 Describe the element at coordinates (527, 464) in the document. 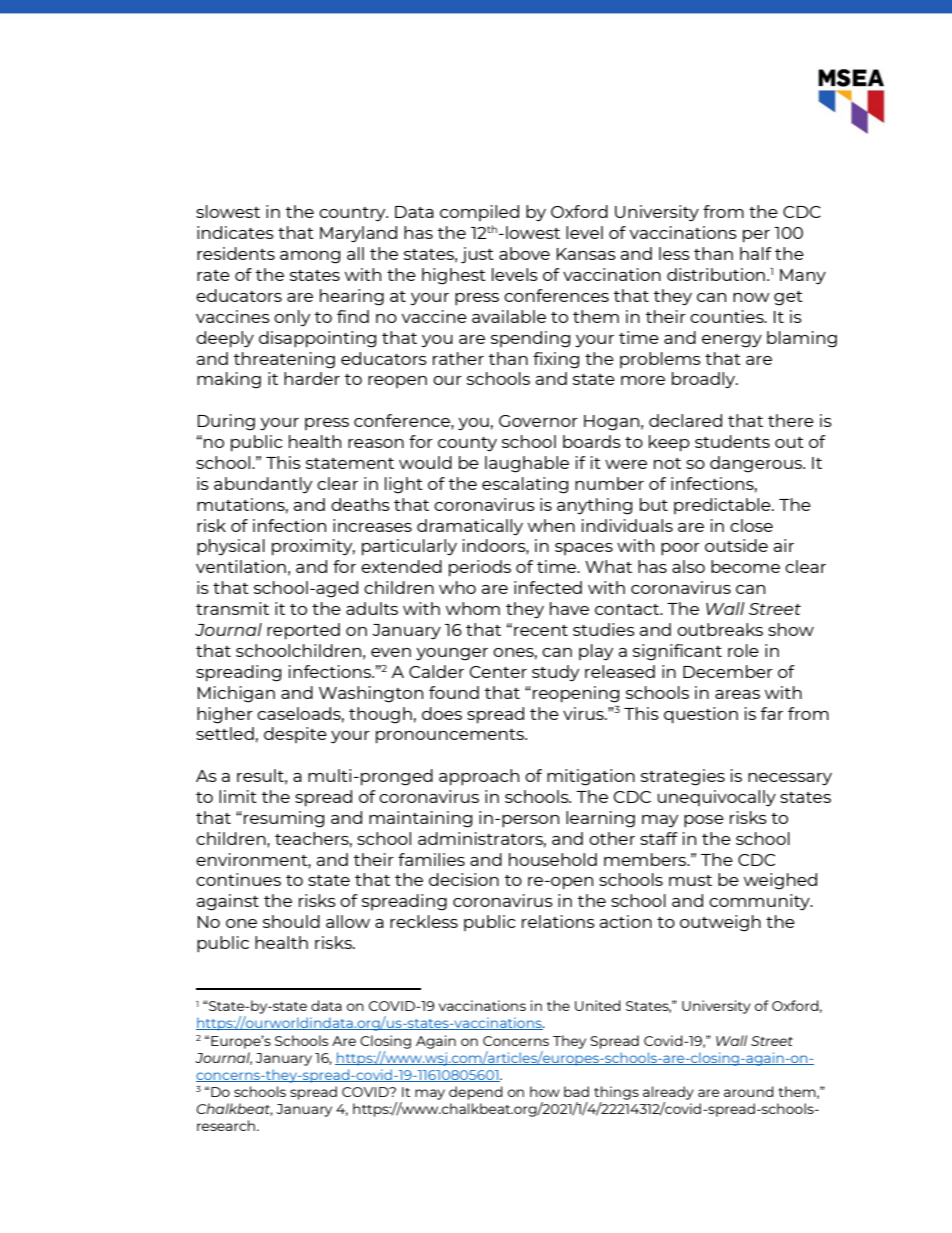

I see `laughable` at that location.
